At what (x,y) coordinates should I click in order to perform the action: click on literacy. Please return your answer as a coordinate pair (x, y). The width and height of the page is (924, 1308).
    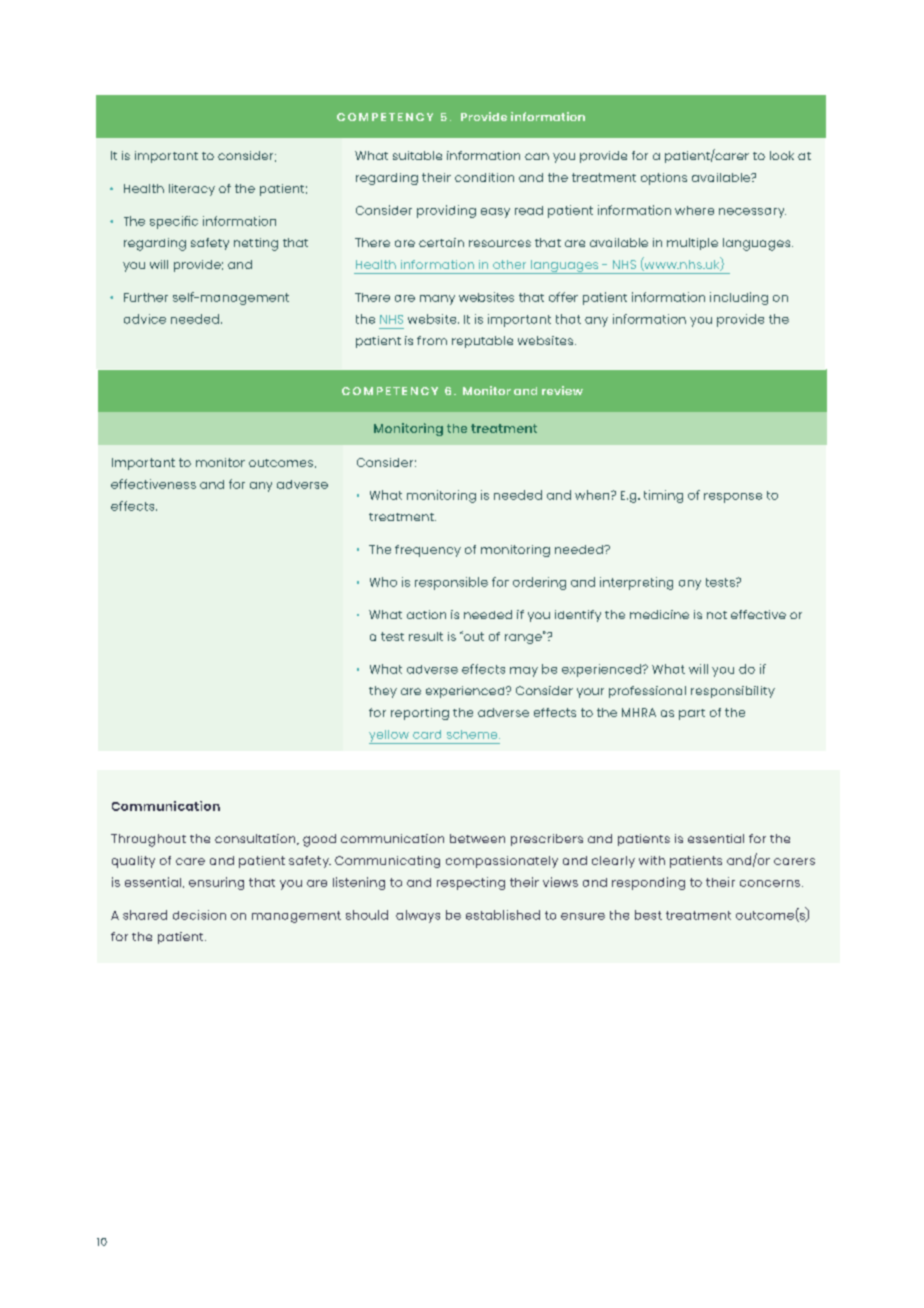
    Looking at the image, I should click on (192, 190).
